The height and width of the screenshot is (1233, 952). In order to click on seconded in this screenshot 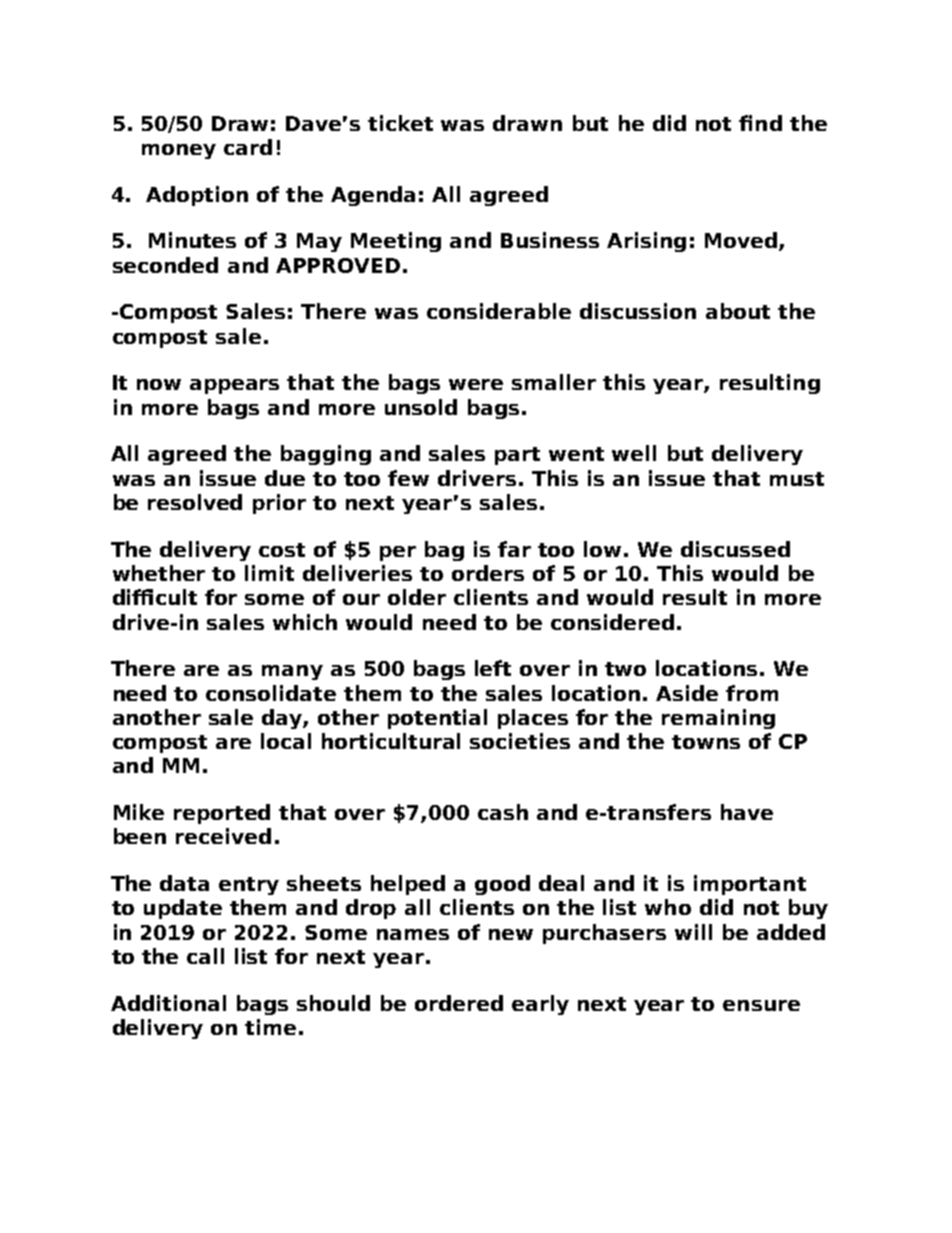, I will do `click(165, 265)`.
